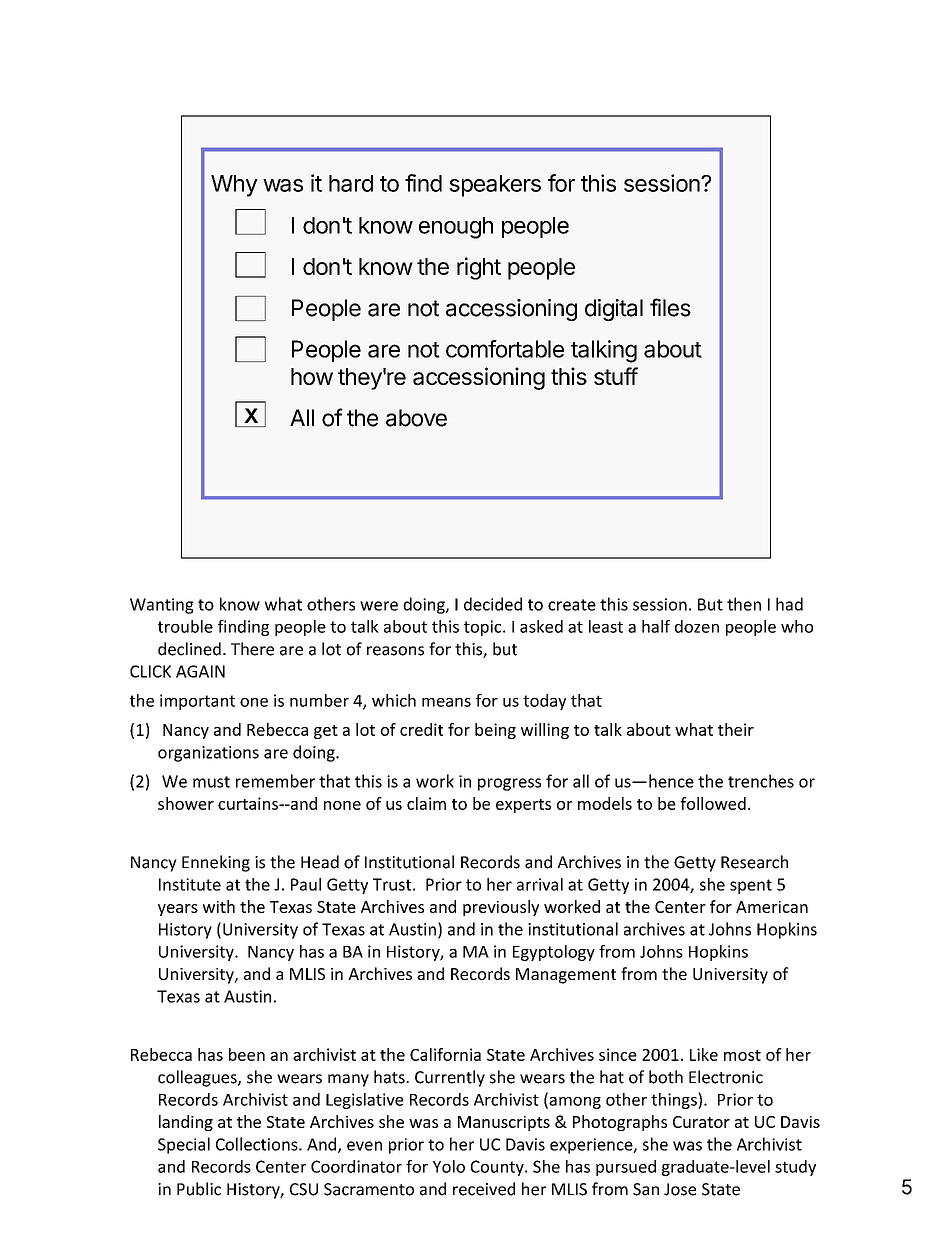 The width and height of the image is (952, 1233). I want to click on previously, so click(501, 908).
